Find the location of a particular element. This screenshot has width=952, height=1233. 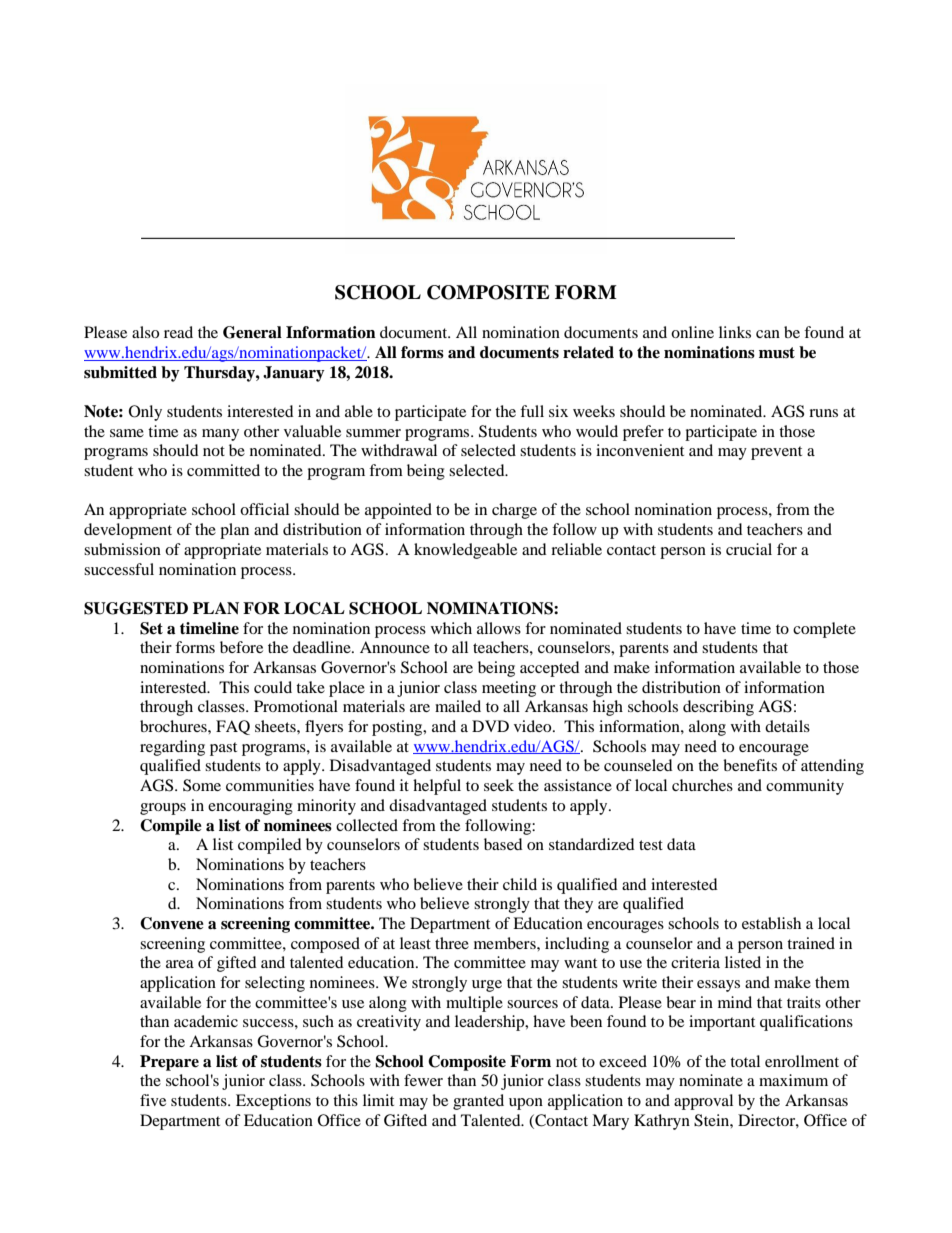

three is located at coordinates (452, 943).
